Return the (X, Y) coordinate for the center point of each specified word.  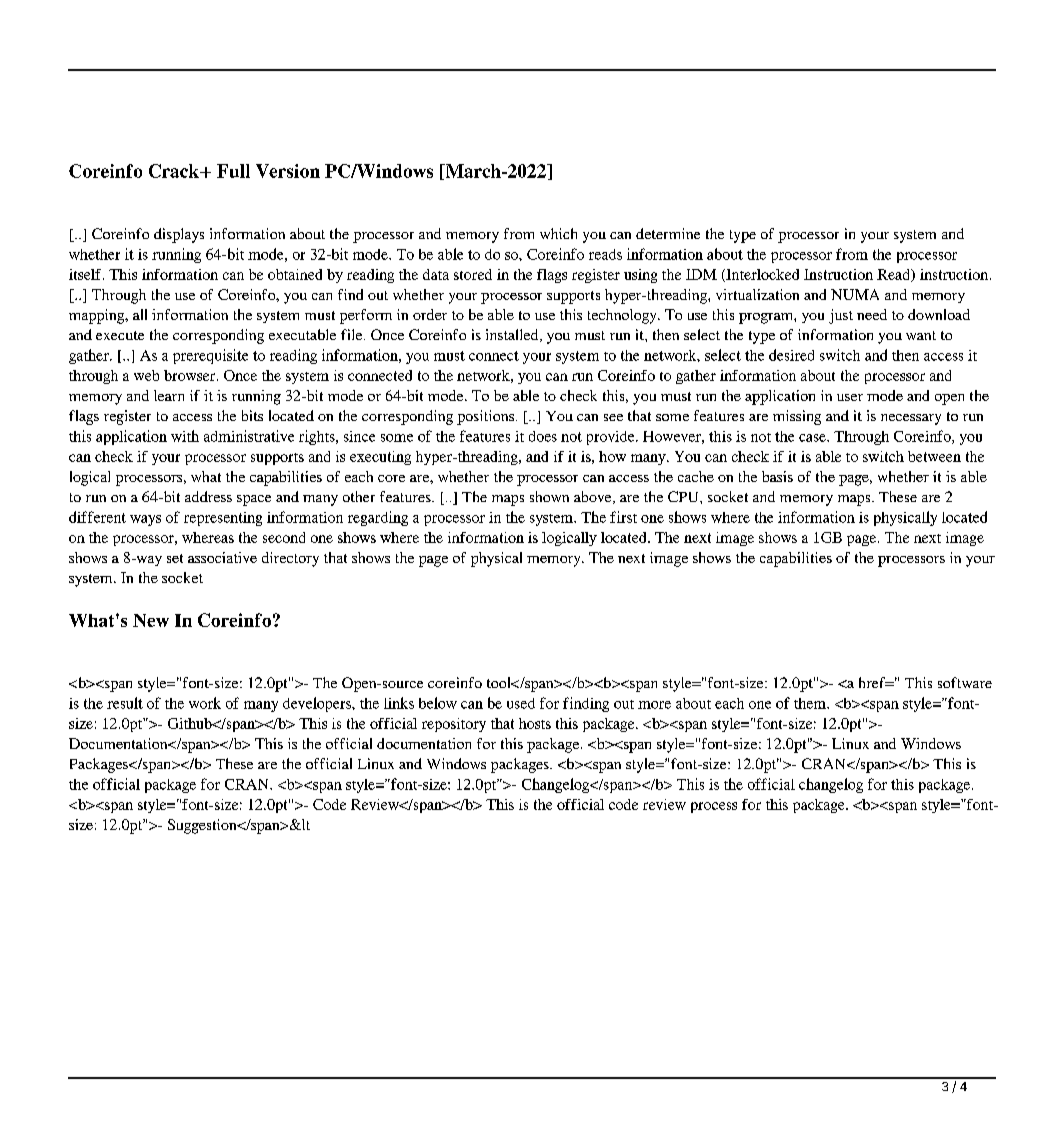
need (872, 314)
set (175, 558)
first (623, 517)
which (558, 233)
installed (513, 335)
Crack (175, 171)
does (543, 436)
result (125, 703)
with (185, 436)
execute (120, 335)
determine (668, 233)
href (873, 682)
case (813, 438)
